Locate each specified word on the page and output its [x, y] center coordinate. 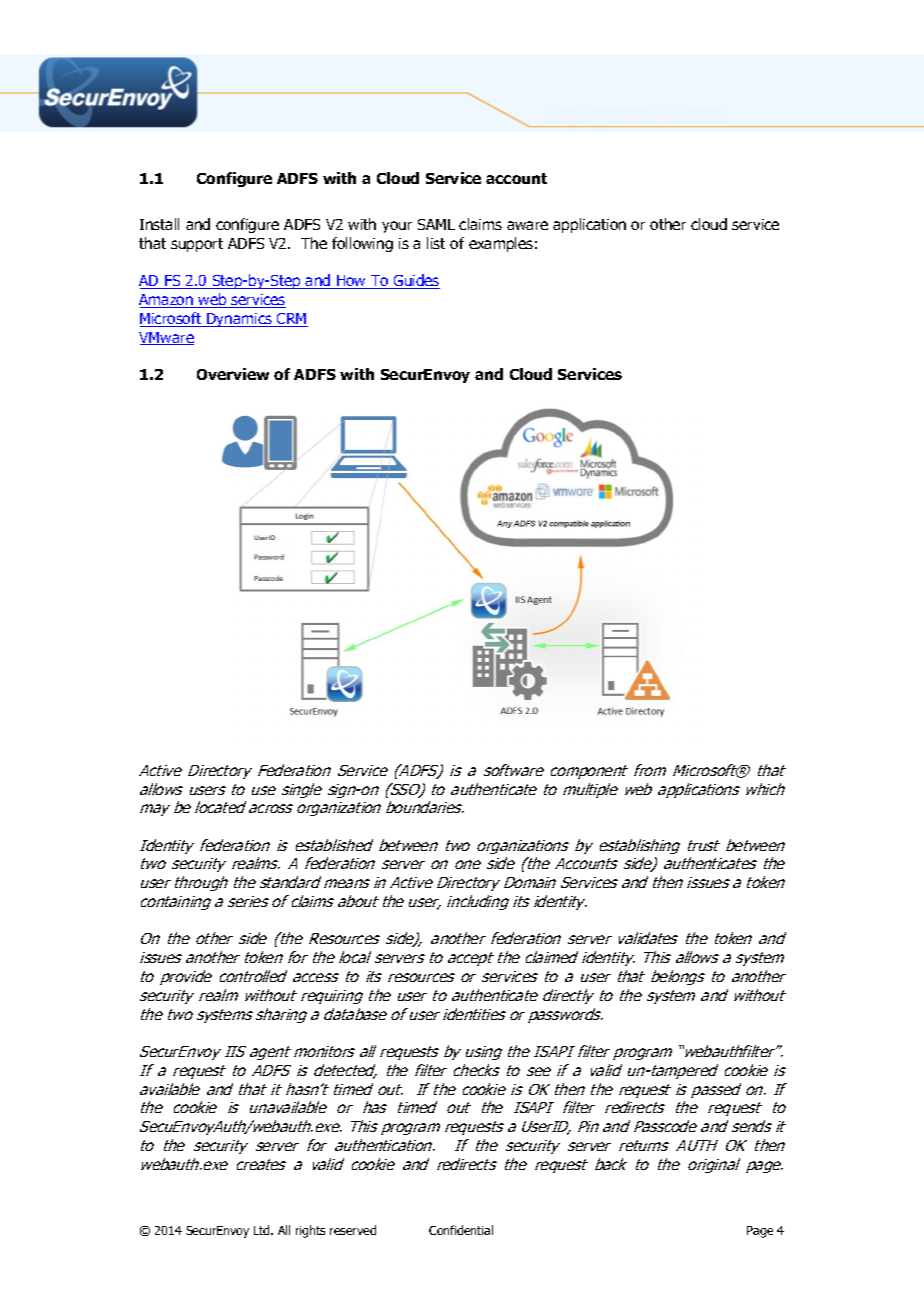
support [197, 245]
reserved [353, 1230]
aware [527, 225]
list [436, 243]
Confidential [461, 1230]
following [362, 244]
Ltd [263, 1230]
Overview [233, 374]
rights [310, 1231]
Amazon [167, 301]
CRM [291, 320]
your [397, 227]
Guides [416, 281]
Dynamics [239, 320]
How [352, 282]
